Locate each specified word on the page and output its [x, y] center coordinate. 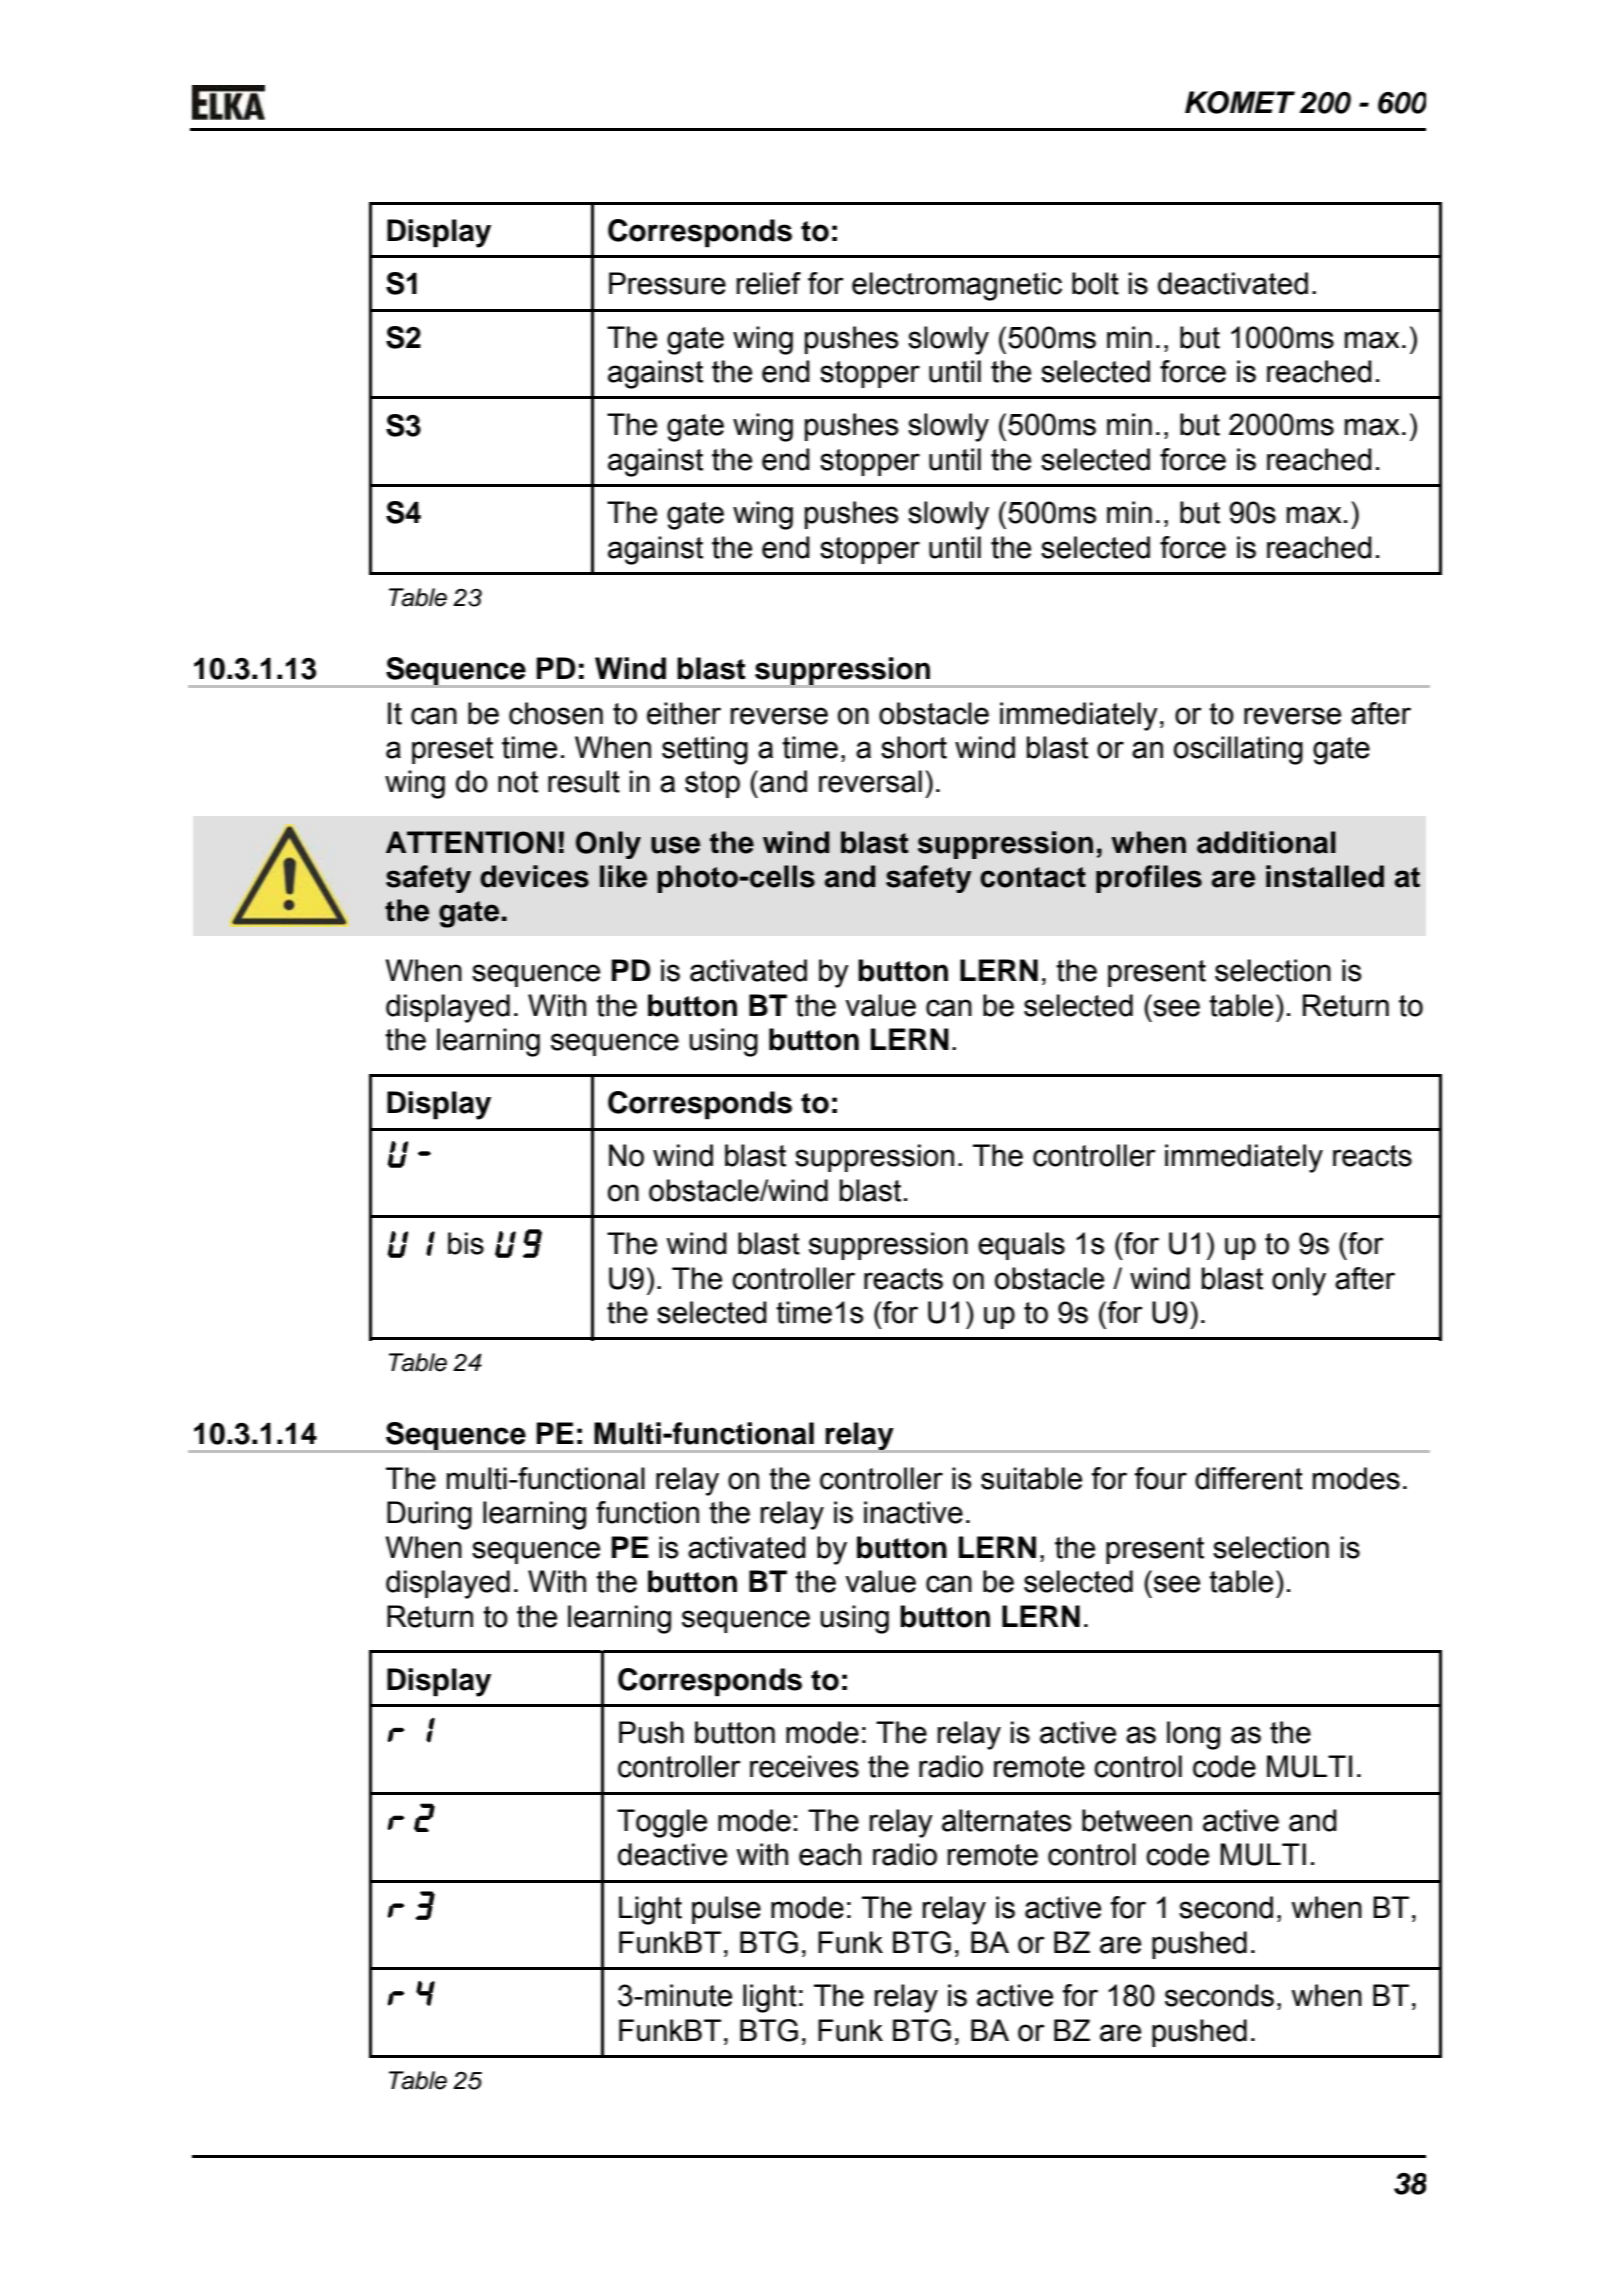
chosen [556, 713]
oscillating [1238, 750]
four [1161, 1478]
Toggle [662, 1823]
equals [1021, 1246]
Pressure [667, 283]
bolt [1095, 283]
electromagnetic [957, 286]
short [914, 747]
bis [466, 1243]
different [1249, 1478]
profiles [1149, 879]
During [429, 1515]
